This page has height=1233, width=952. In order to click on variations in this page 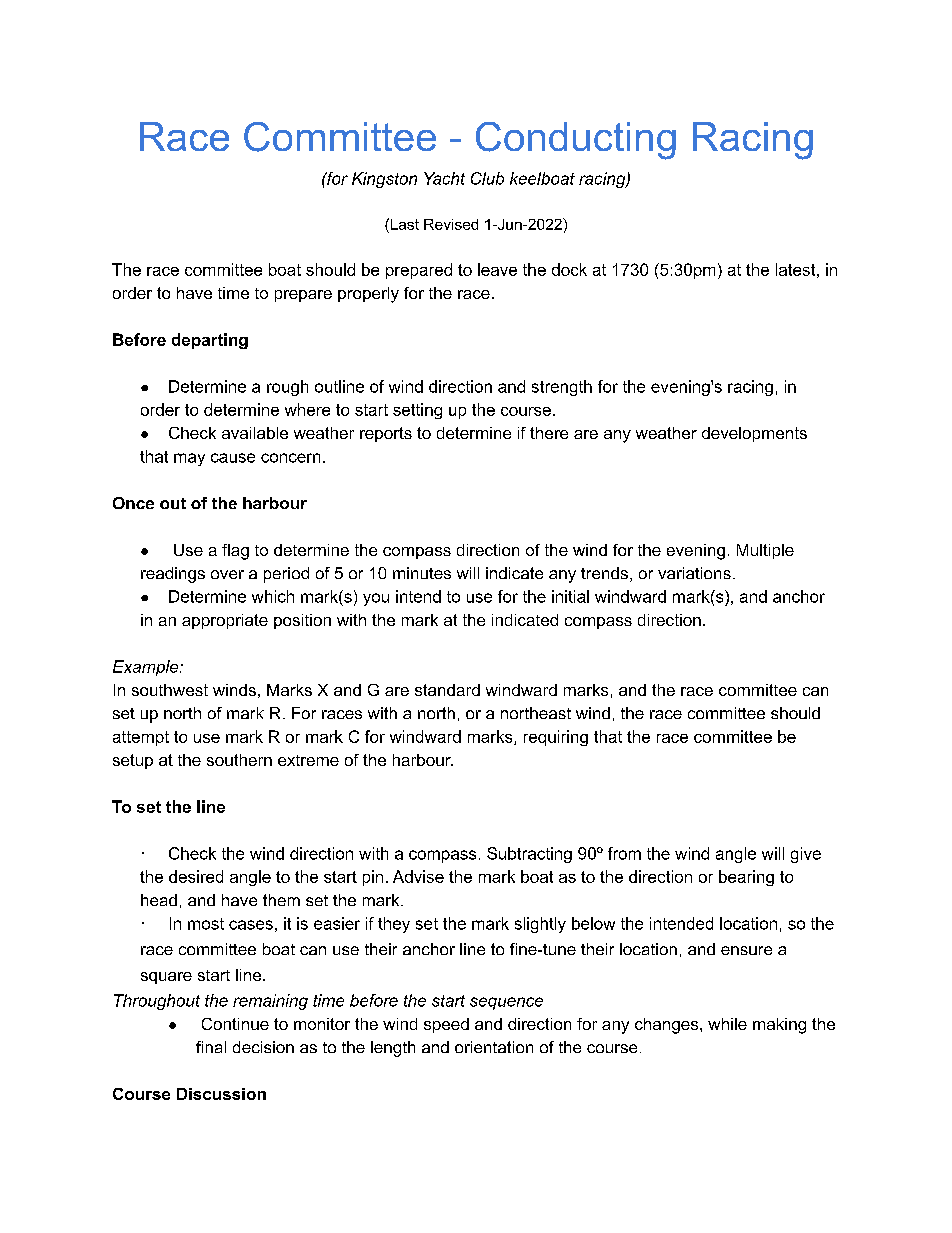, I will do `click(694, 573)`.
